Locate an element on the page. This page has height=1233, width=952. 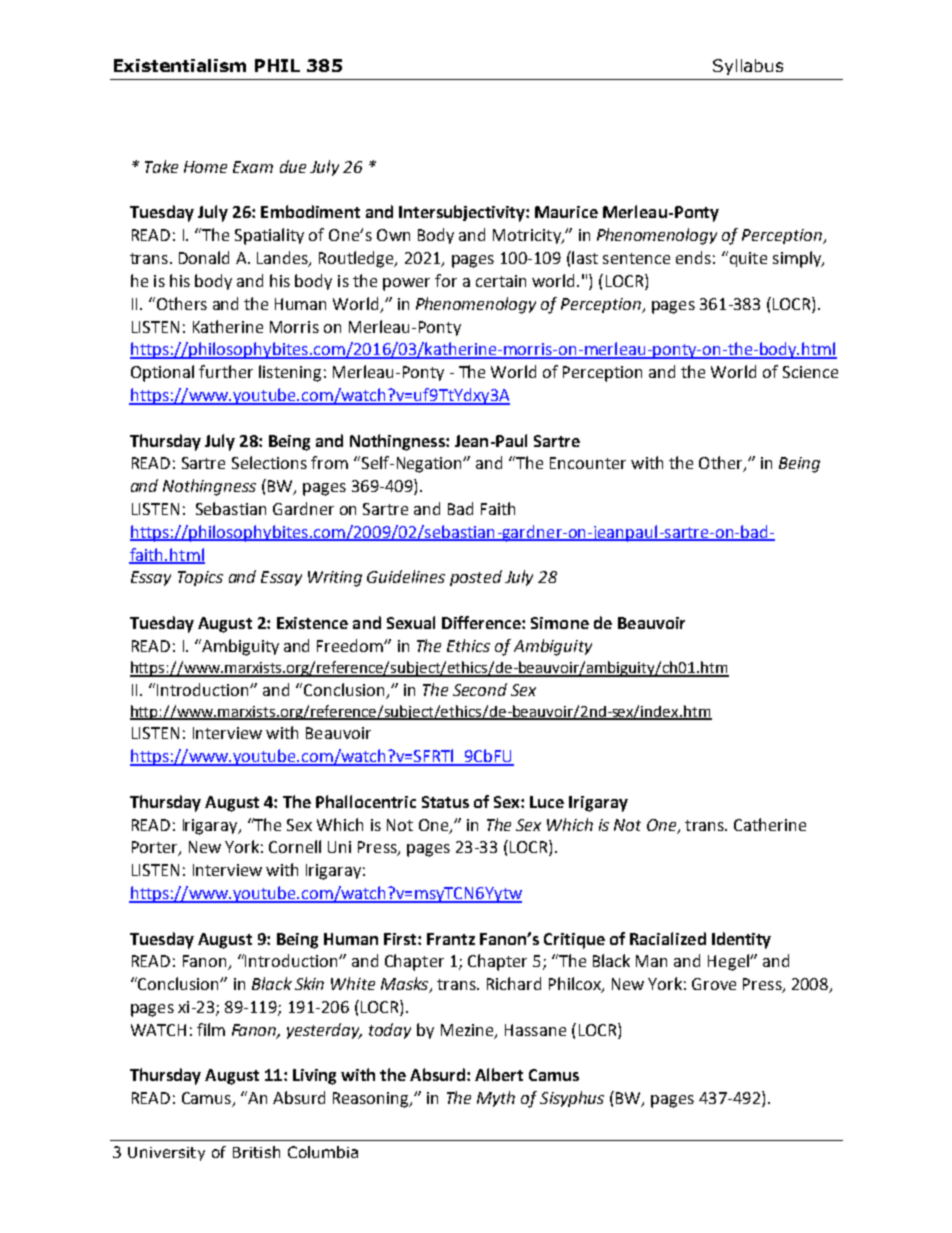
Existentialism is located at coordinates (180, 65).
